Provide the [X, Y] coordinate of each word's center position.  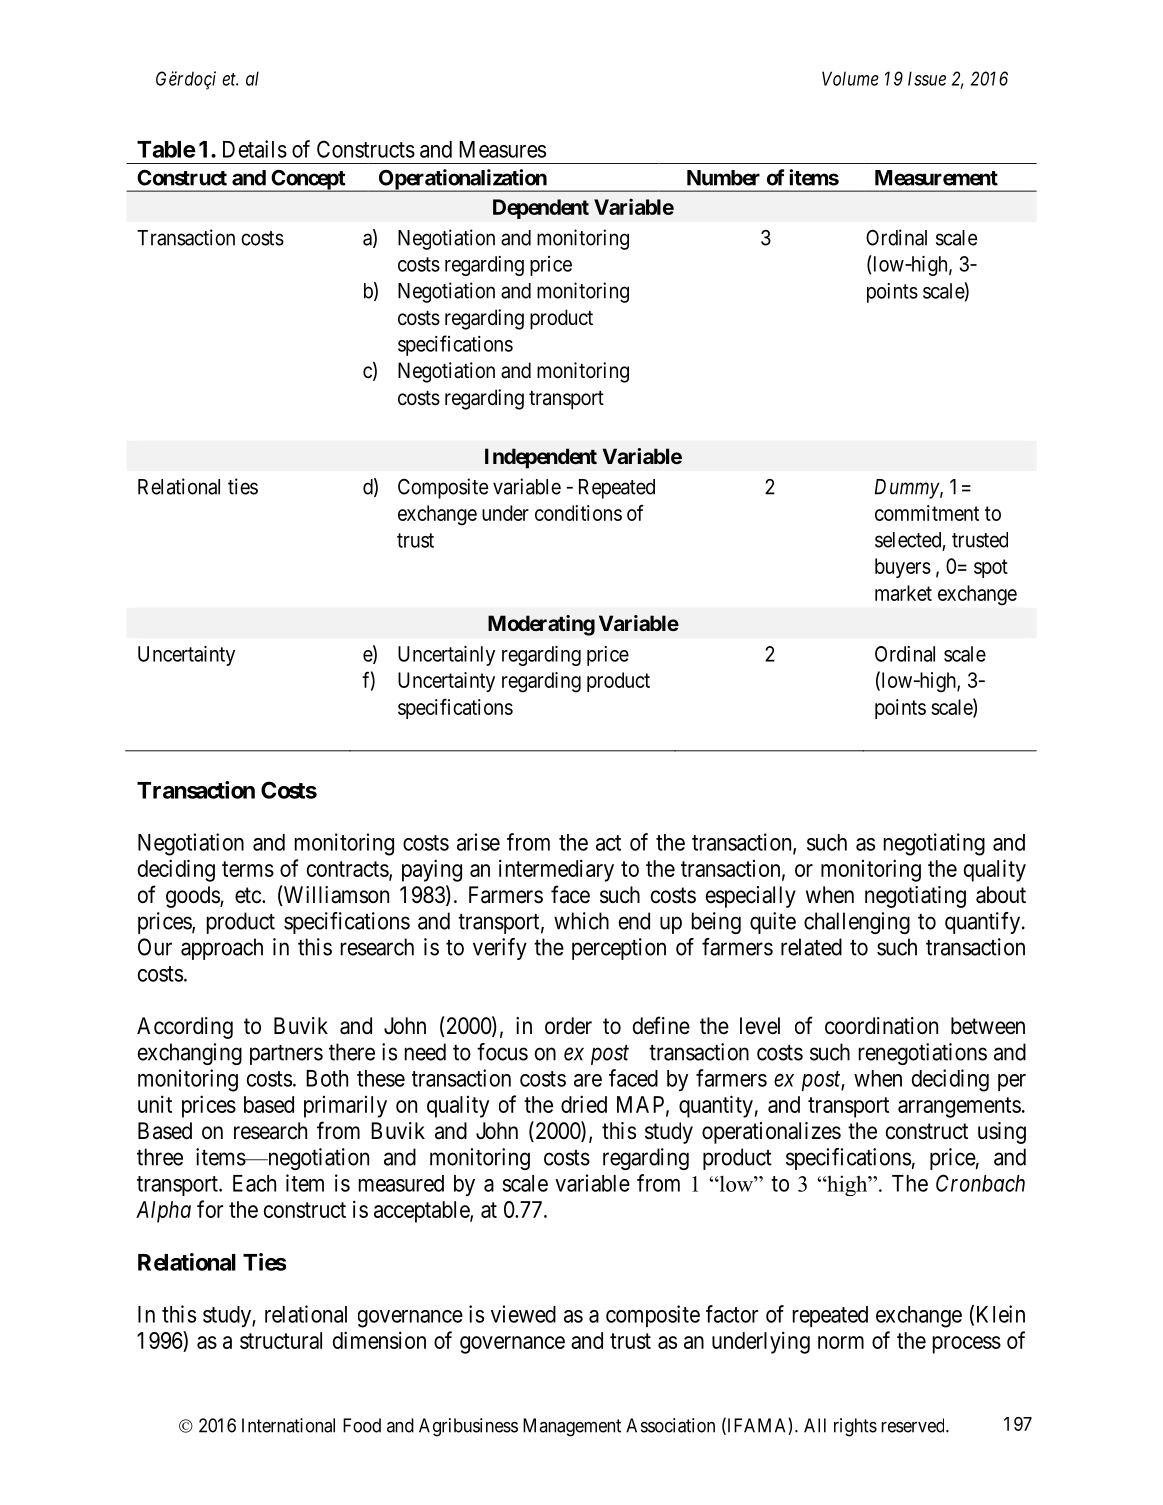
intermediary [556, 870]
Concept [308, 181]
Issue [927, 78]
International [288, 1425]
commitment [927, 513]
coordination [881, 1026]
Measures [502, 149]
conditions [578, 513]
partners [286, 1055]
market [903, 593]
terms [248, 869]
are [588, 1080]
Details [255, 149]
